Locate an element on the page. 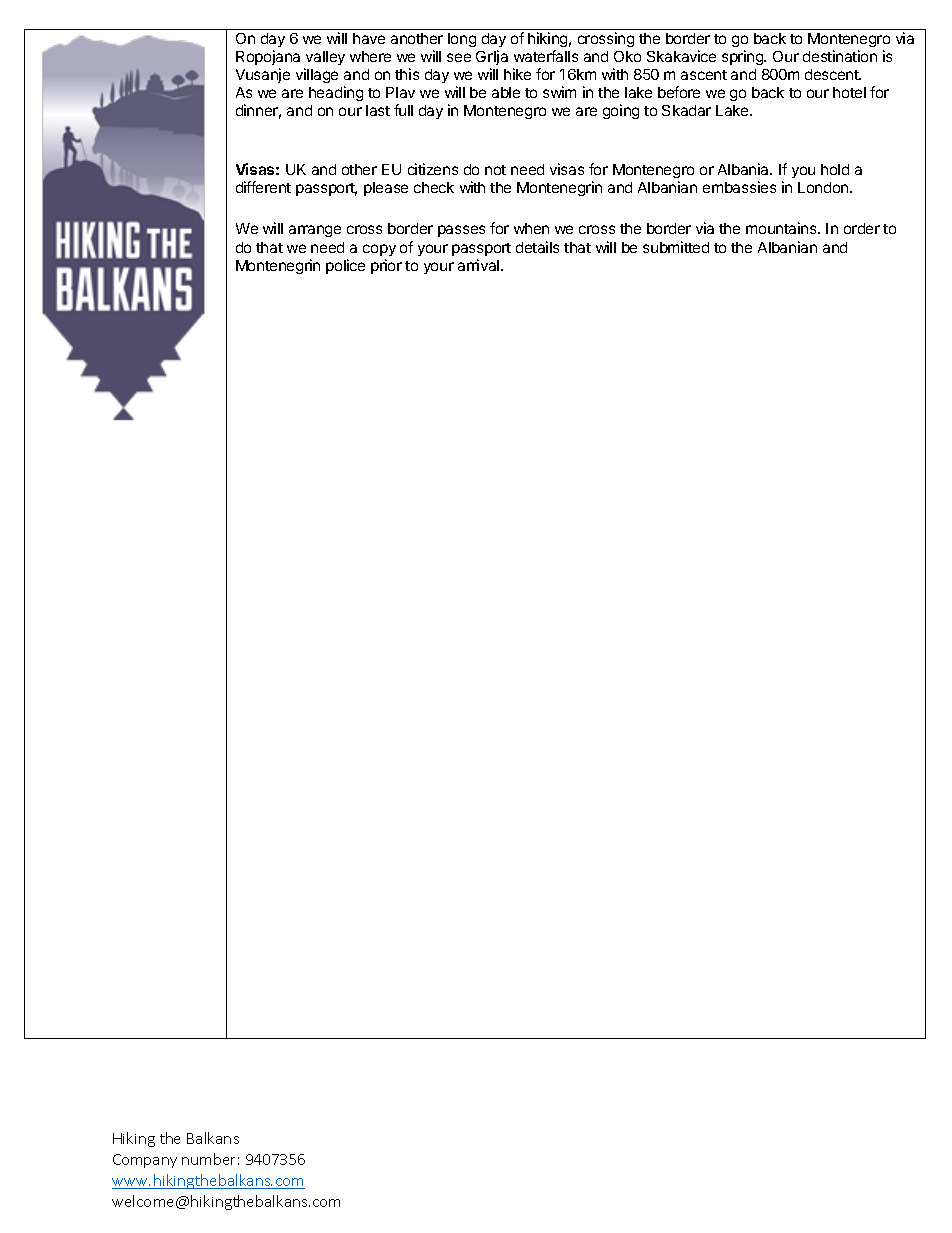 The height and width of the image is (1233, 952). passes is located at coordinates (461, 231).
